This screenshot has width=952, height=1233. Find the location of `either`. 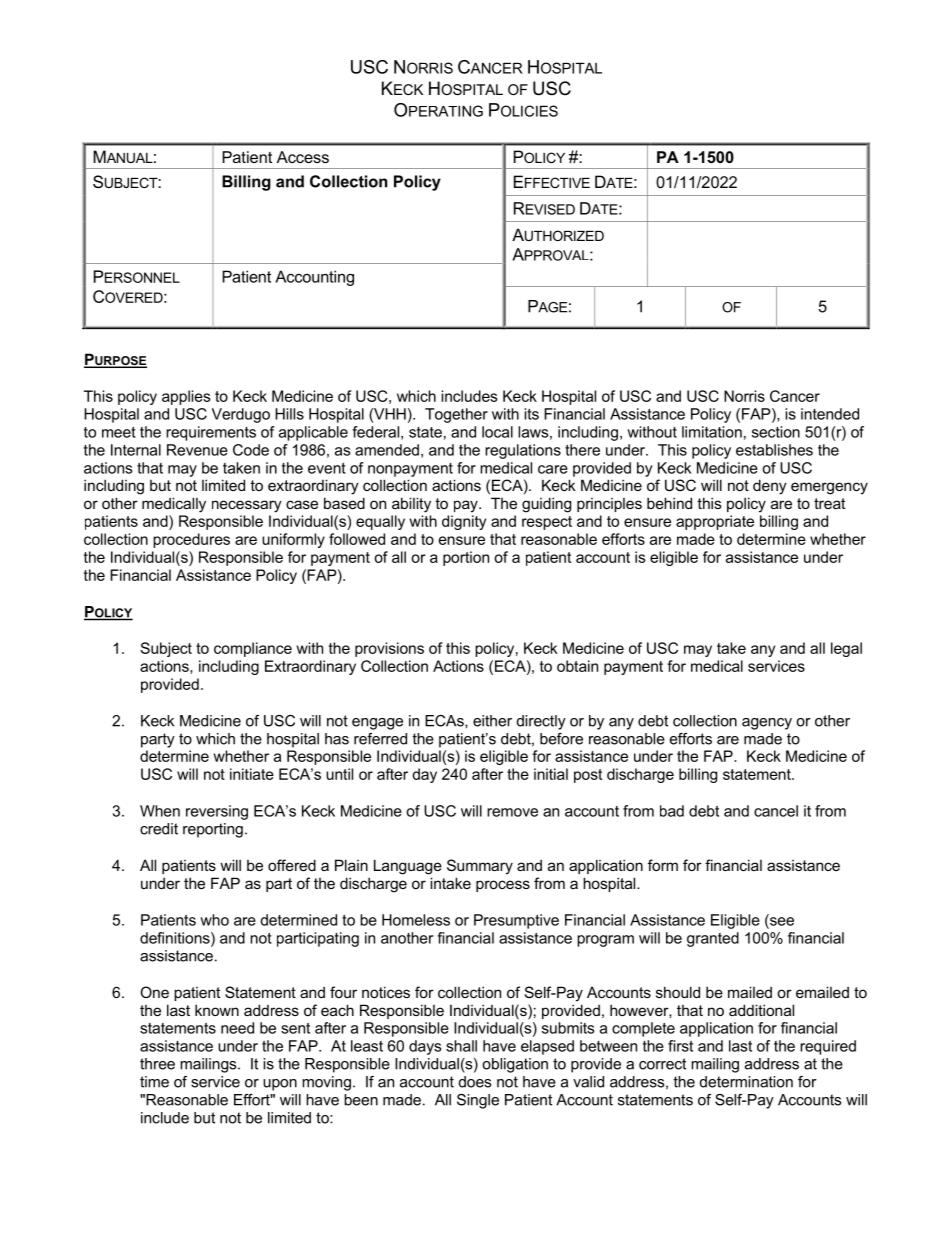

either is located at coordinates (492, 721).
